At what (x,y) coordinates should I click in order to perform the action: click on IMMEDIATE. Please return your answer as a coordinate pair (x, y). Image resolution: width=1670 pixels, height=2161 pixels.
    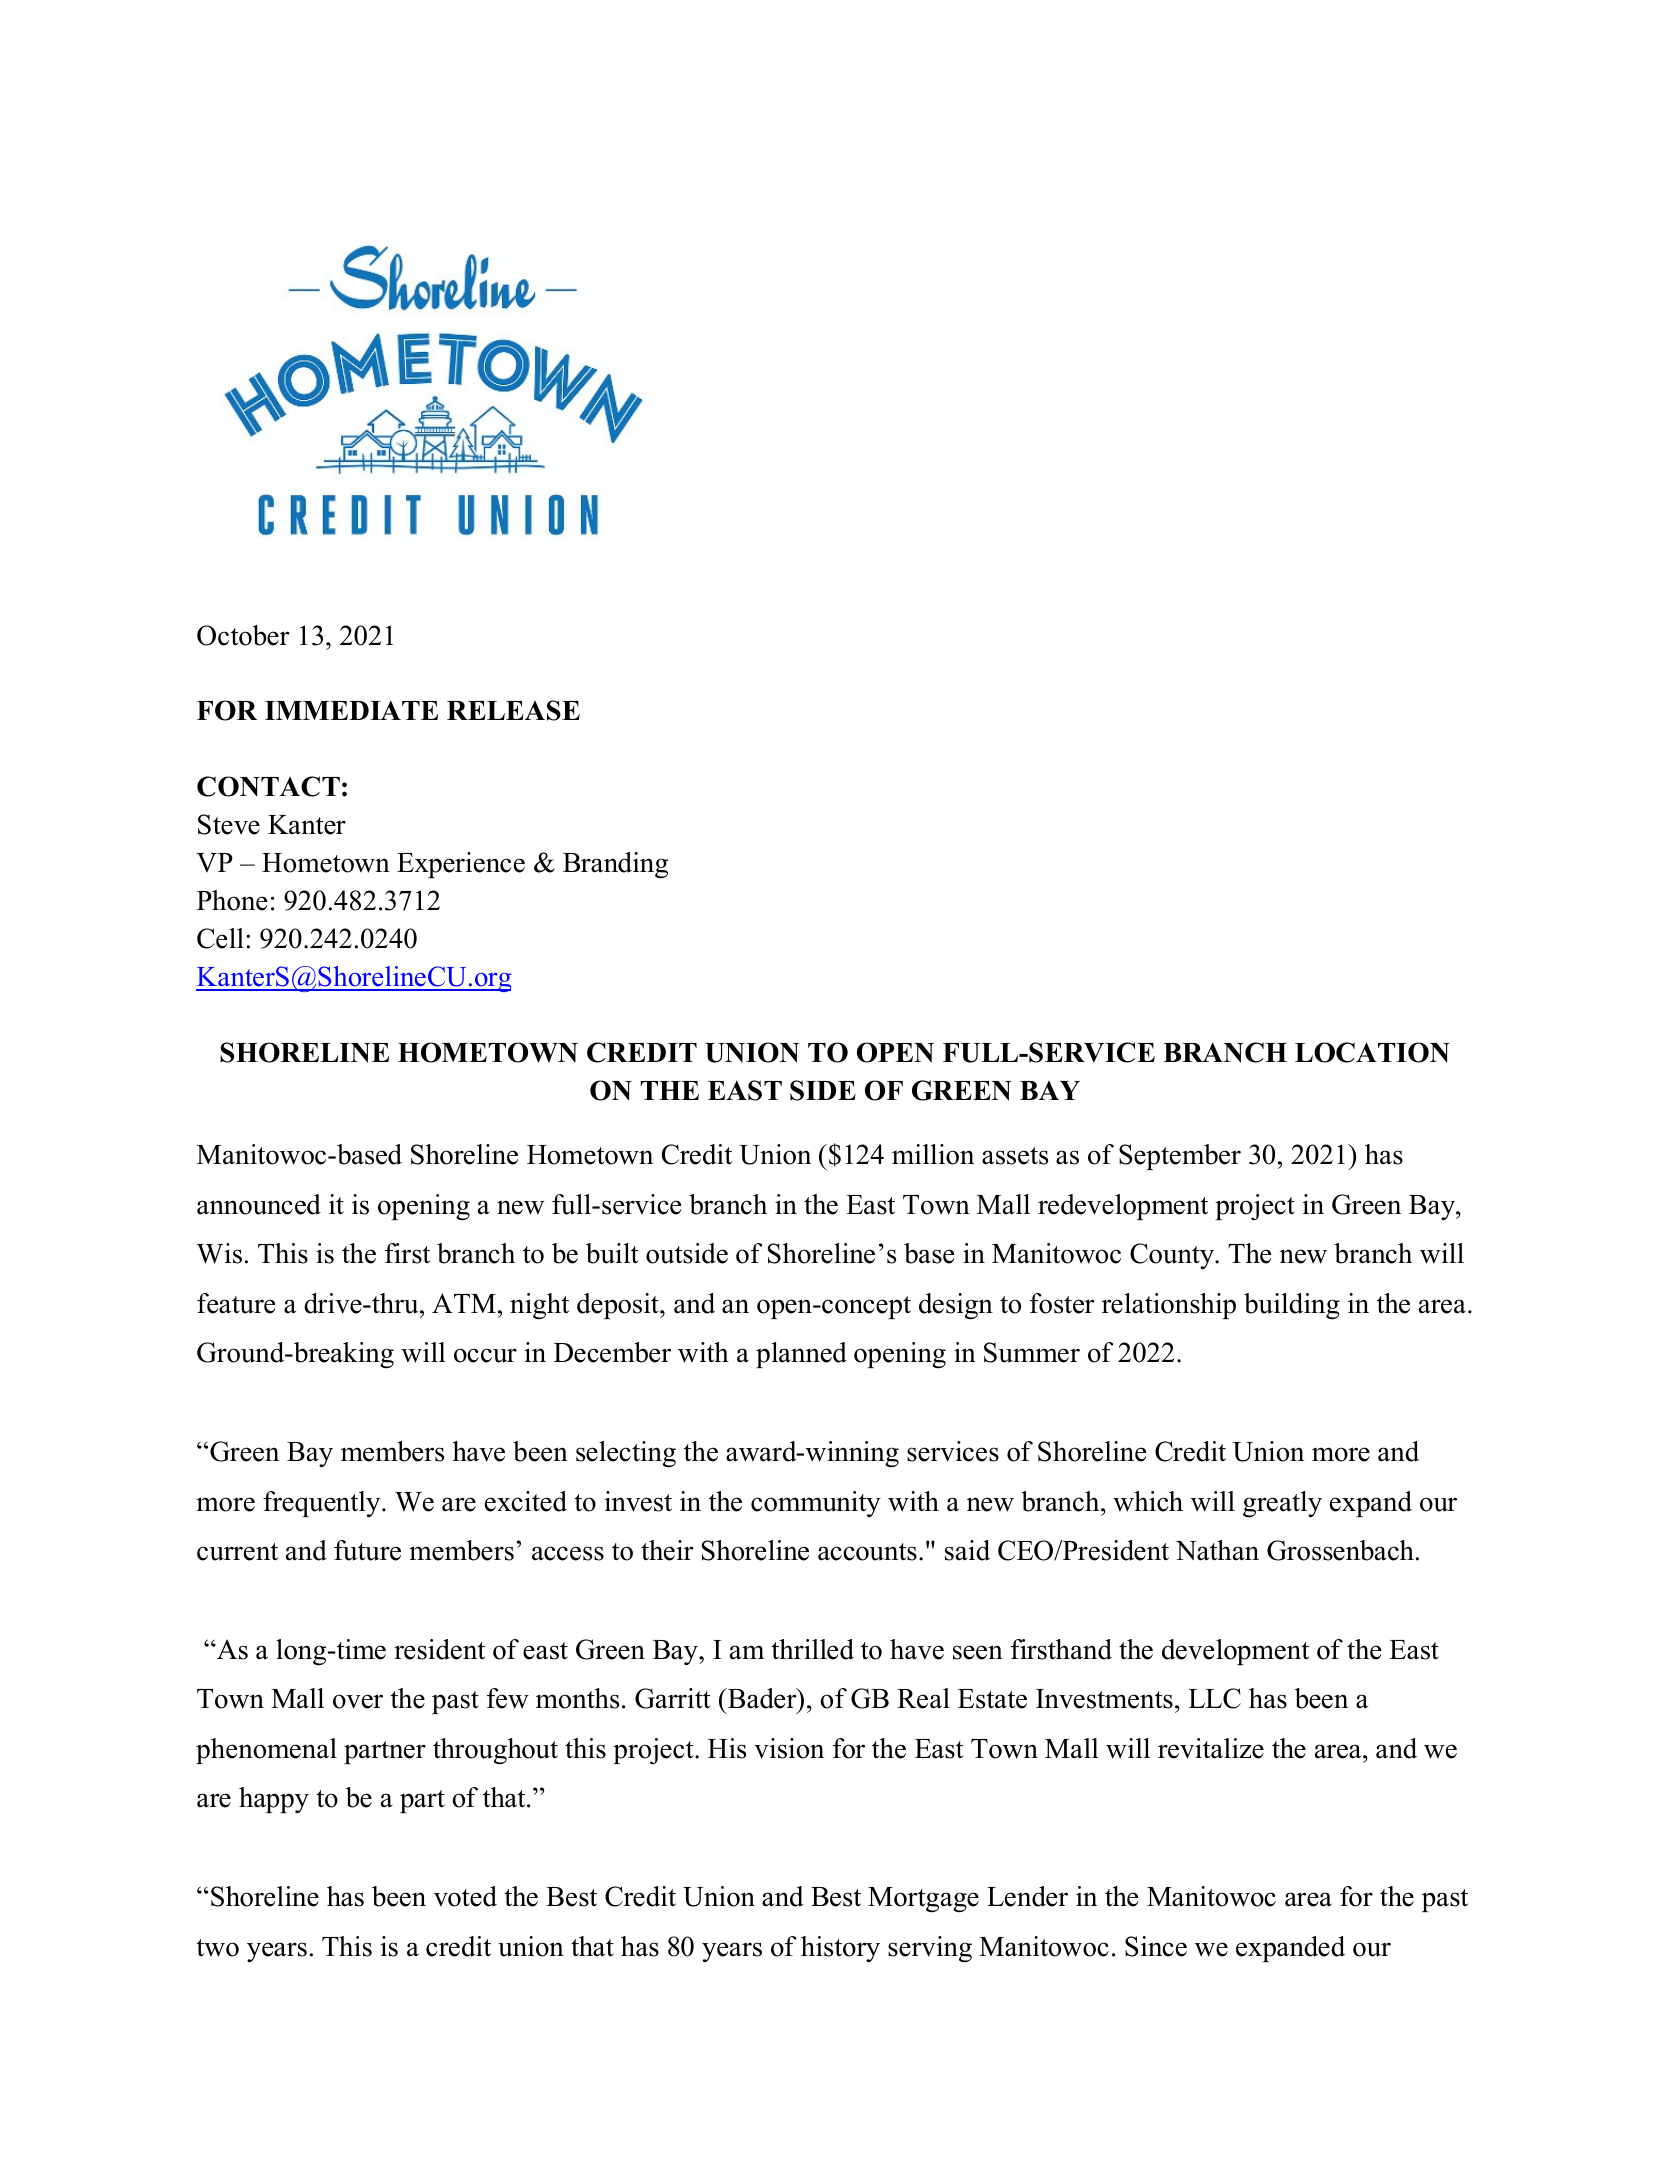
    Looking at the image, I should click on (351, 710).
